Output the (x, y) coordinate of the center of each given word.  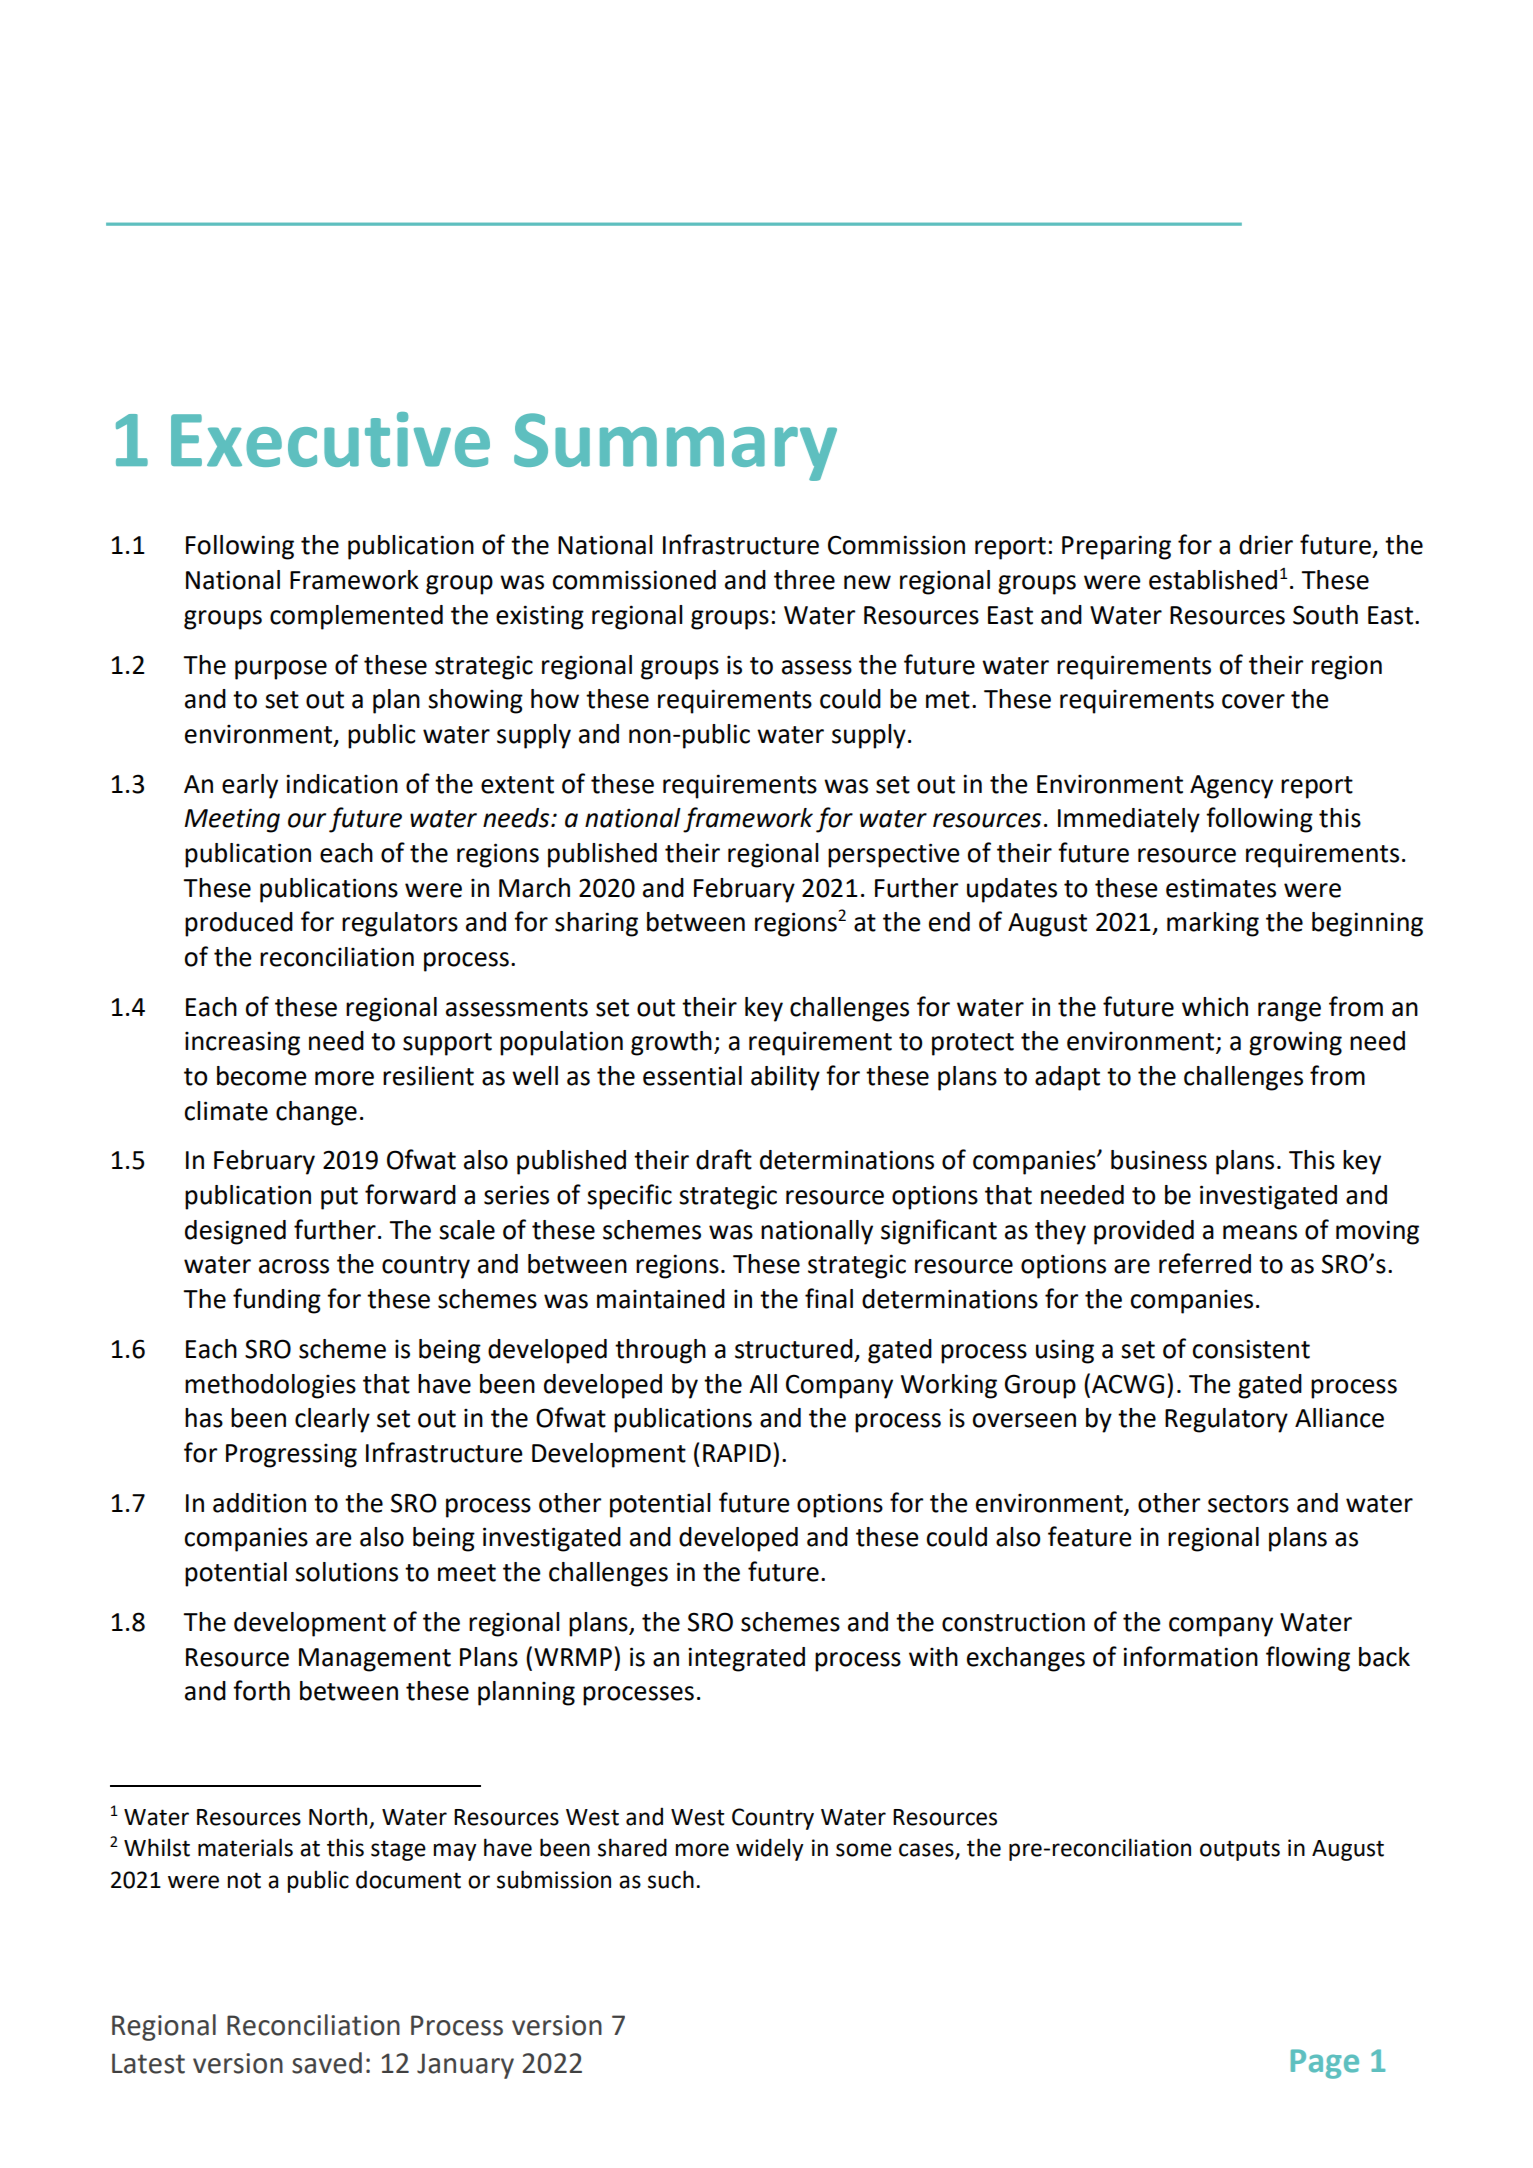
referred (1205, 1263)
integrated (746, 1659)
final (829, 1298)
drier (1266, 545)
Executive (330, 439)
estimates (1221, 888)
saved (327, 2063)
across (294, 1266)
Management (375, 1660)
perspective (894, 855)
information (1190, 1656)
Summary (675, 447)
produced (239, 924)
